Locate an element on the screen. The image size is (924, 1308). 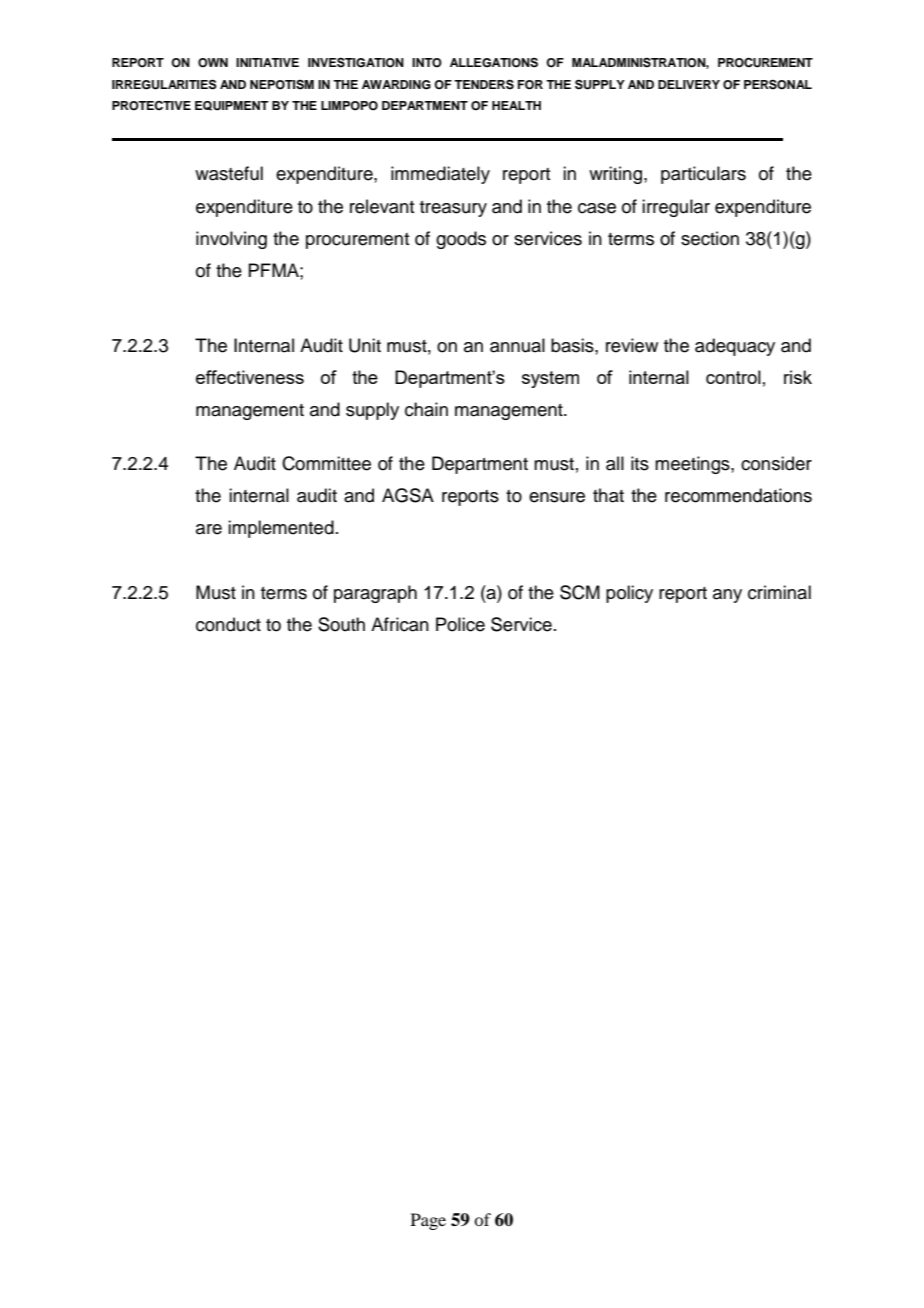
meetings is located at coordinates (693, 465).
